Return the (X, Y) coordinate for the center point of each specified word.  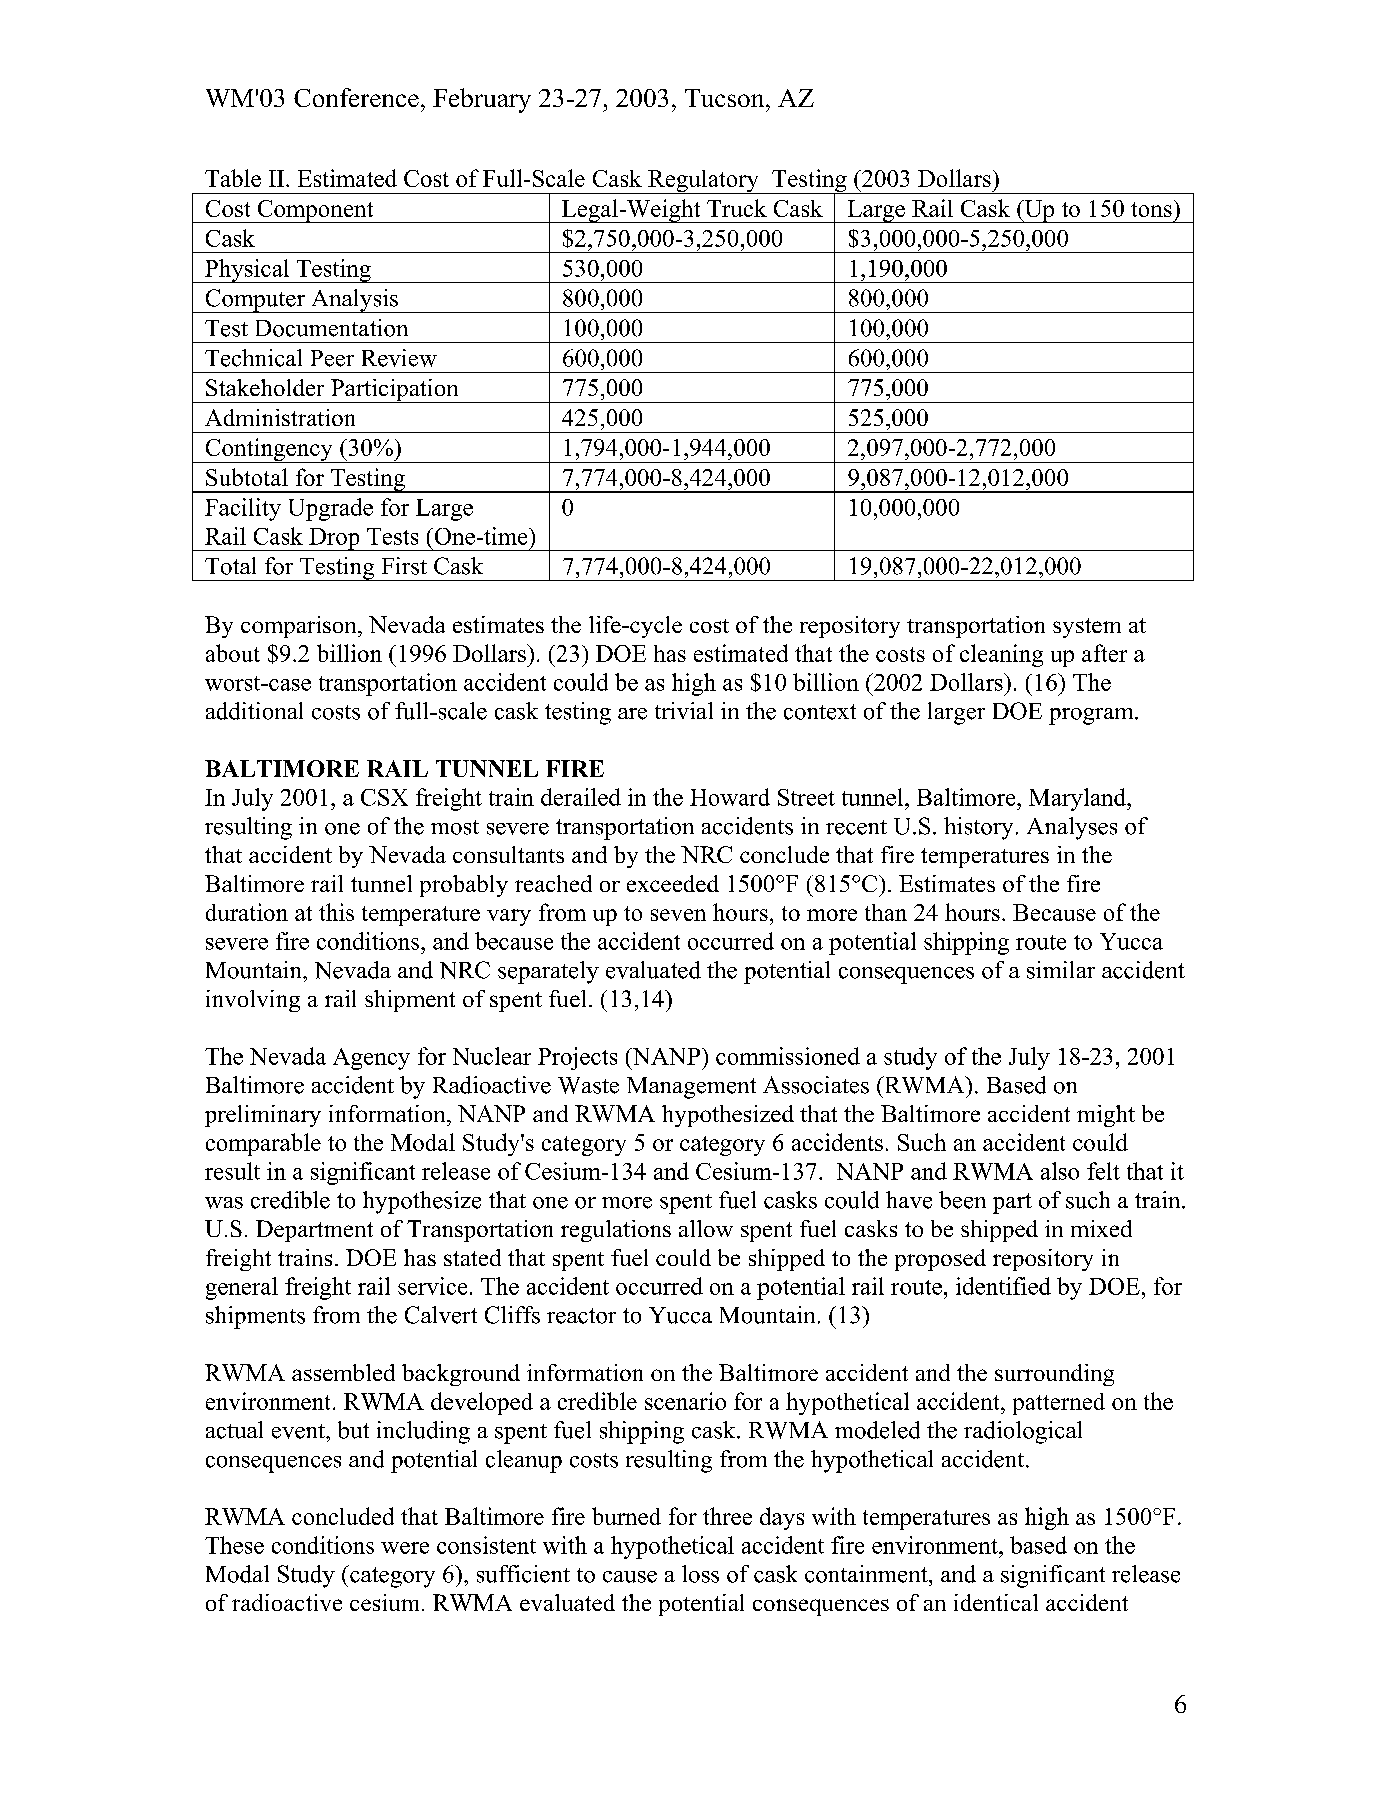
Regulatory (703, 182)
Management (691, 1088)
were (405, 1548)
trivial (684, 710)
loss (700, 1574)
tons (1151, 209)
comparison (300, 627)
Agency (371, 1059)
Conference (356, 97)
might (1106, 1116)
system (1087, 628)
